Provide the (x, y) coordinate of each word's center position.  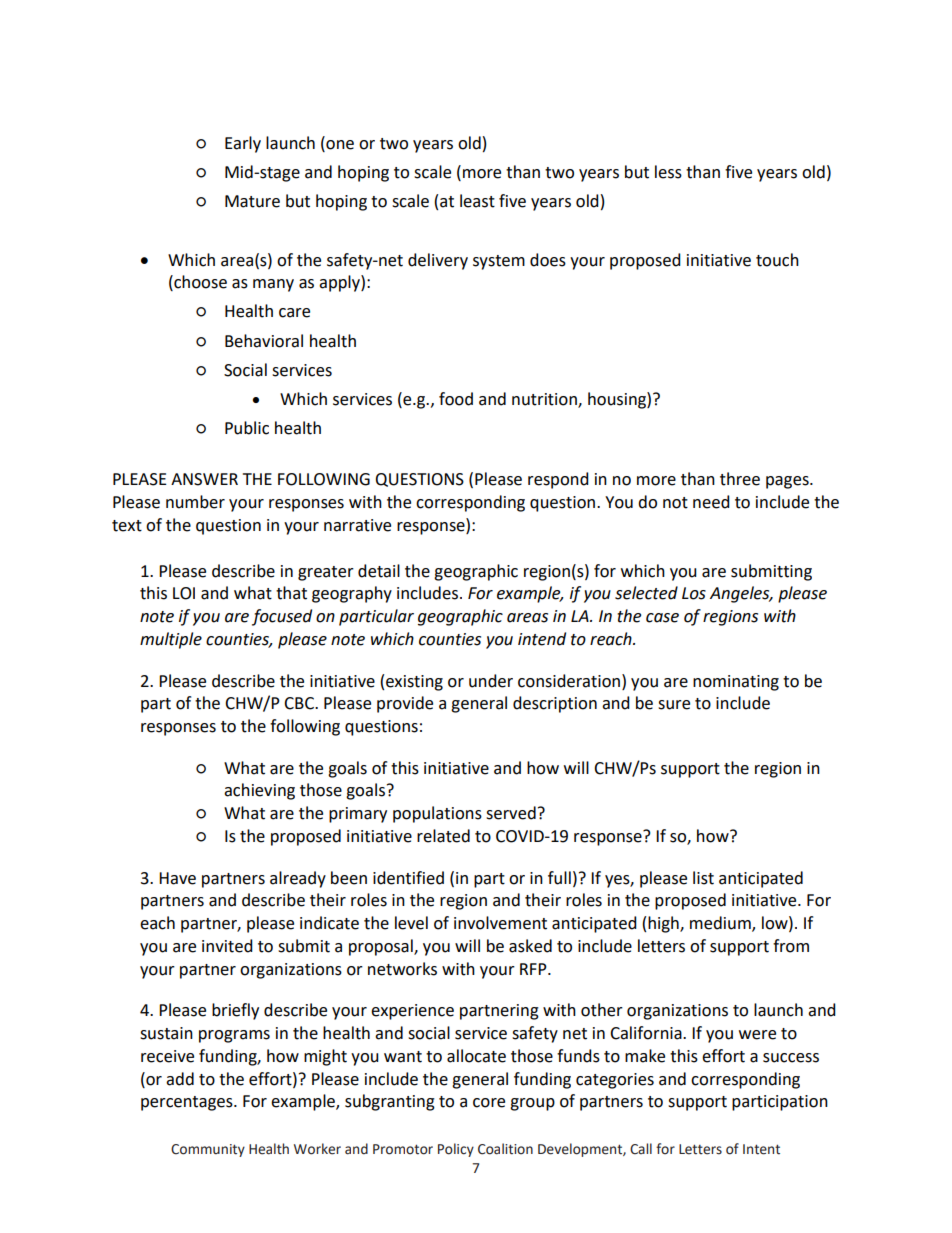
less (668, 172)
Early (243, 144)
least (477, 201)
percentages (188, 1103)
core (489, 1103)
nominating (736, 683)
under (491, 681)
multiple (171, 640)
